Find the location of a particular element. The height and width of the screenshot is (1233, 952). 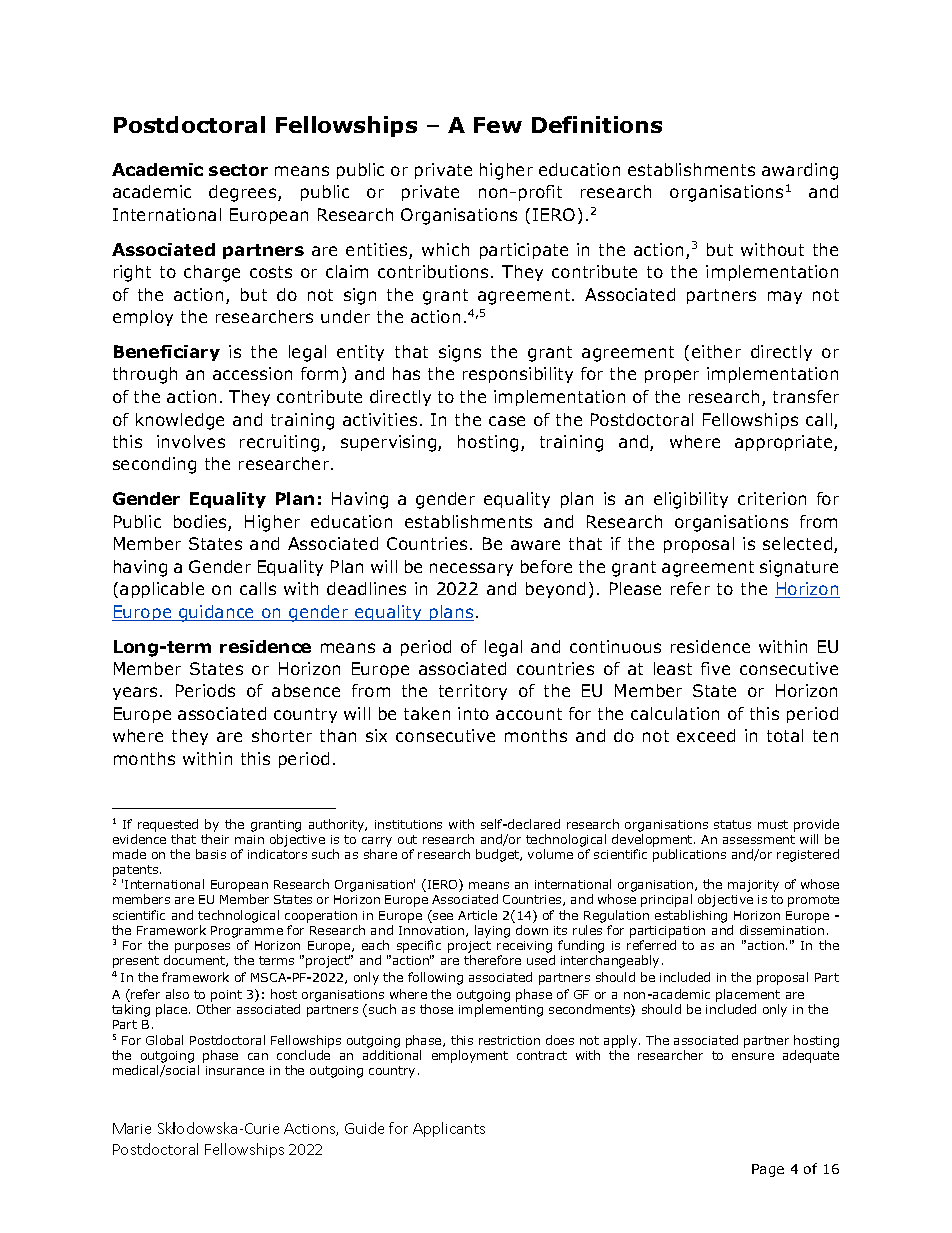

case is located at coordinates (507, 421).
